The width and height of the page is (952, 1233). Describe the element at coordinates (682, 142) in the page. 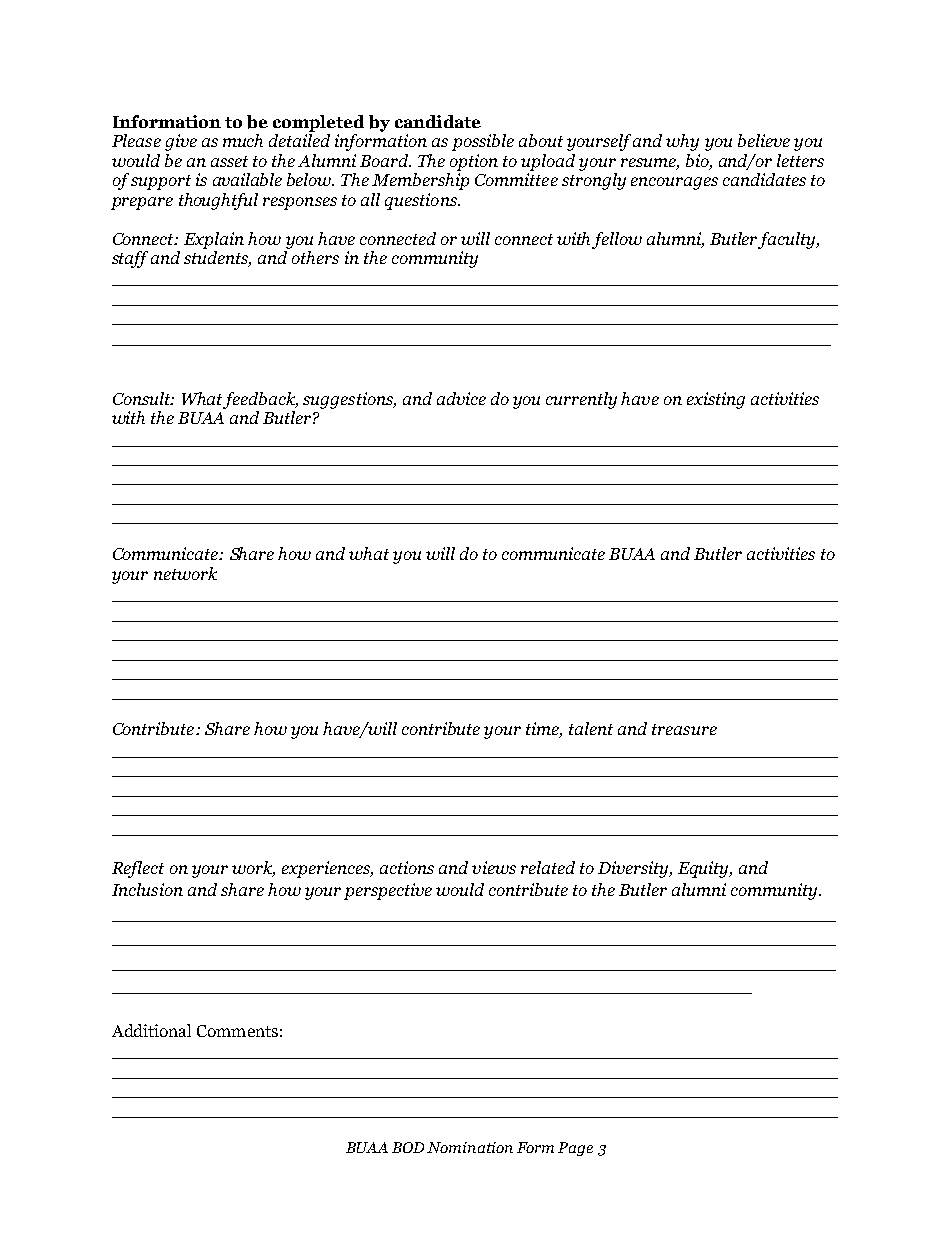

I see `why` at that location.
